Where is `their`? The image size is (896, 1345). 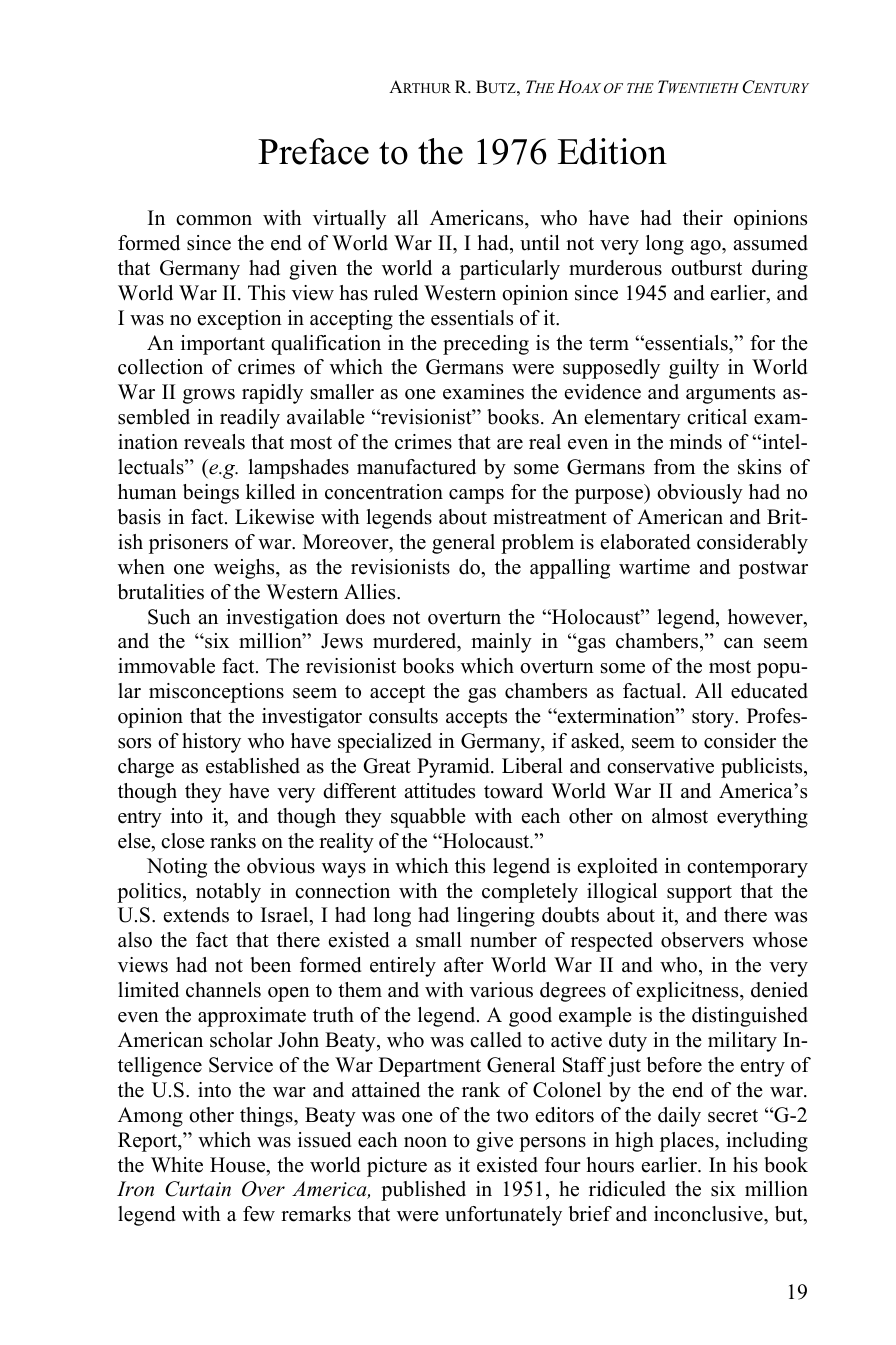
their is located at coordinates (703, 218).
